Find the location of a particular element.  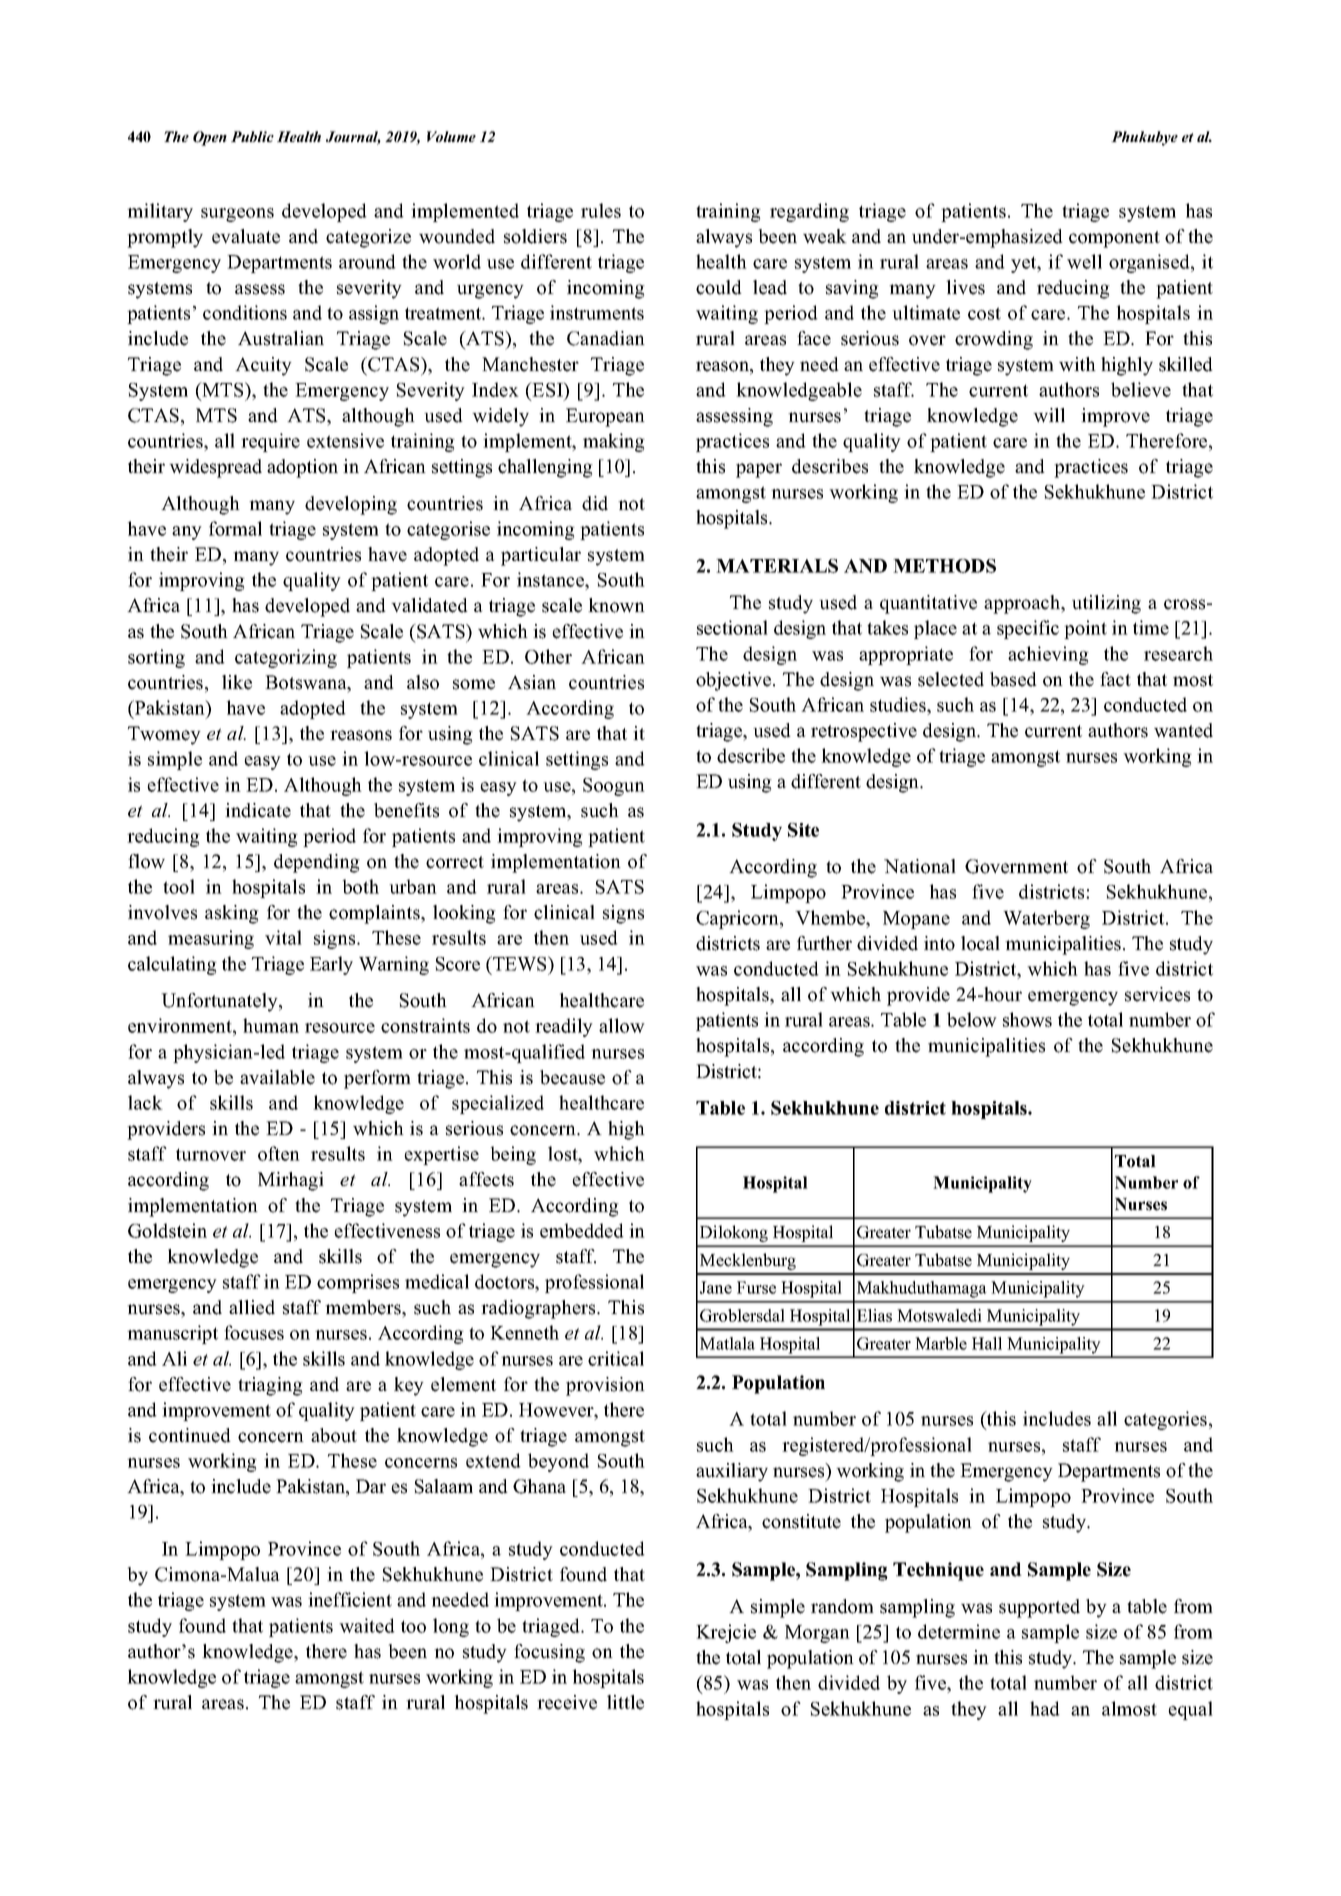

surgeons is located at coordinates (237, 215).
